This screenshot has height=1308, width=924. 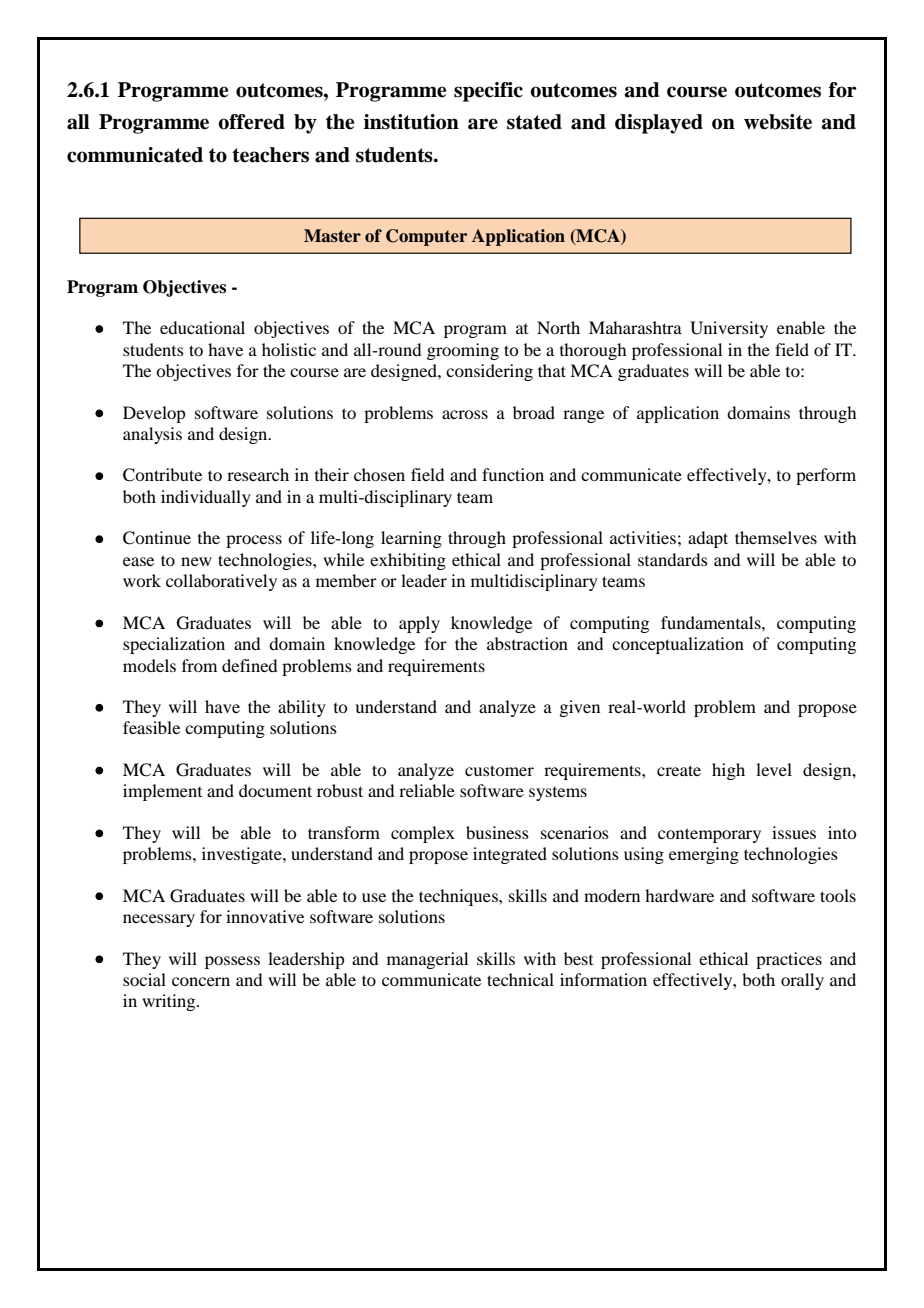 What do you see at coordinates (778, 122) in the screenshot?
I see `website` at bounding box center [778, 122].
